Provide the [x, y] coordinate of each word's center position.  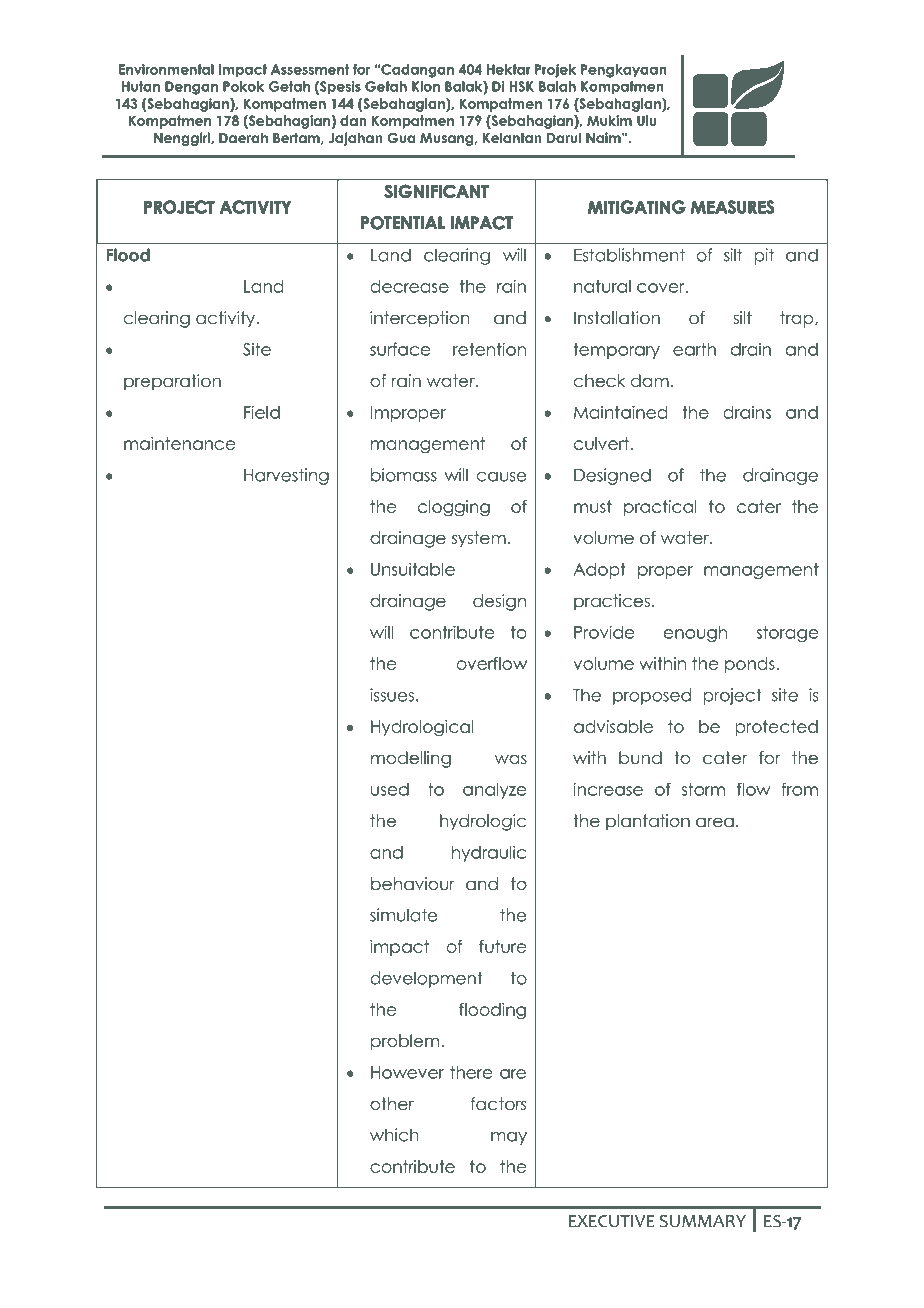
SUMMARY [703, 1221]
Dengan [191, 88]
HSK [522, 86]
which [394, 1135]
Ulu [647, 120]
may [509, 1138]
